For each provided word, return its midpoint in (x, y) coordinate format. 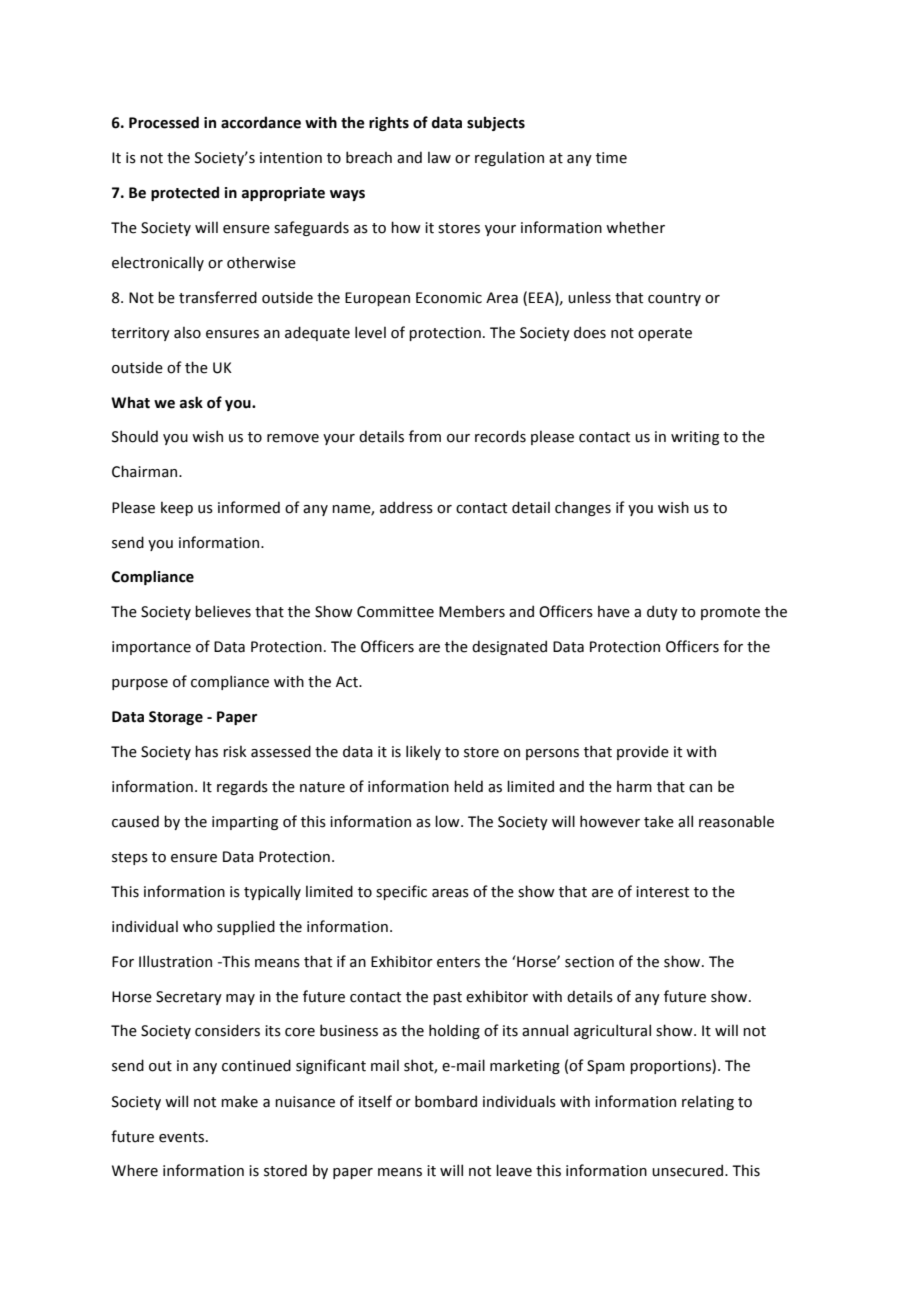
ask (191, 402)
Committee (395, 612)
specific (401, 892)
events (181, 1137)
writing (695, 438)
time (611, 158)
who (198, 926)
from (425, 436)
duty (662, 612)
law (439, 157)
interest (662, 892)
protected (185, 193)
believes (223, 611)
